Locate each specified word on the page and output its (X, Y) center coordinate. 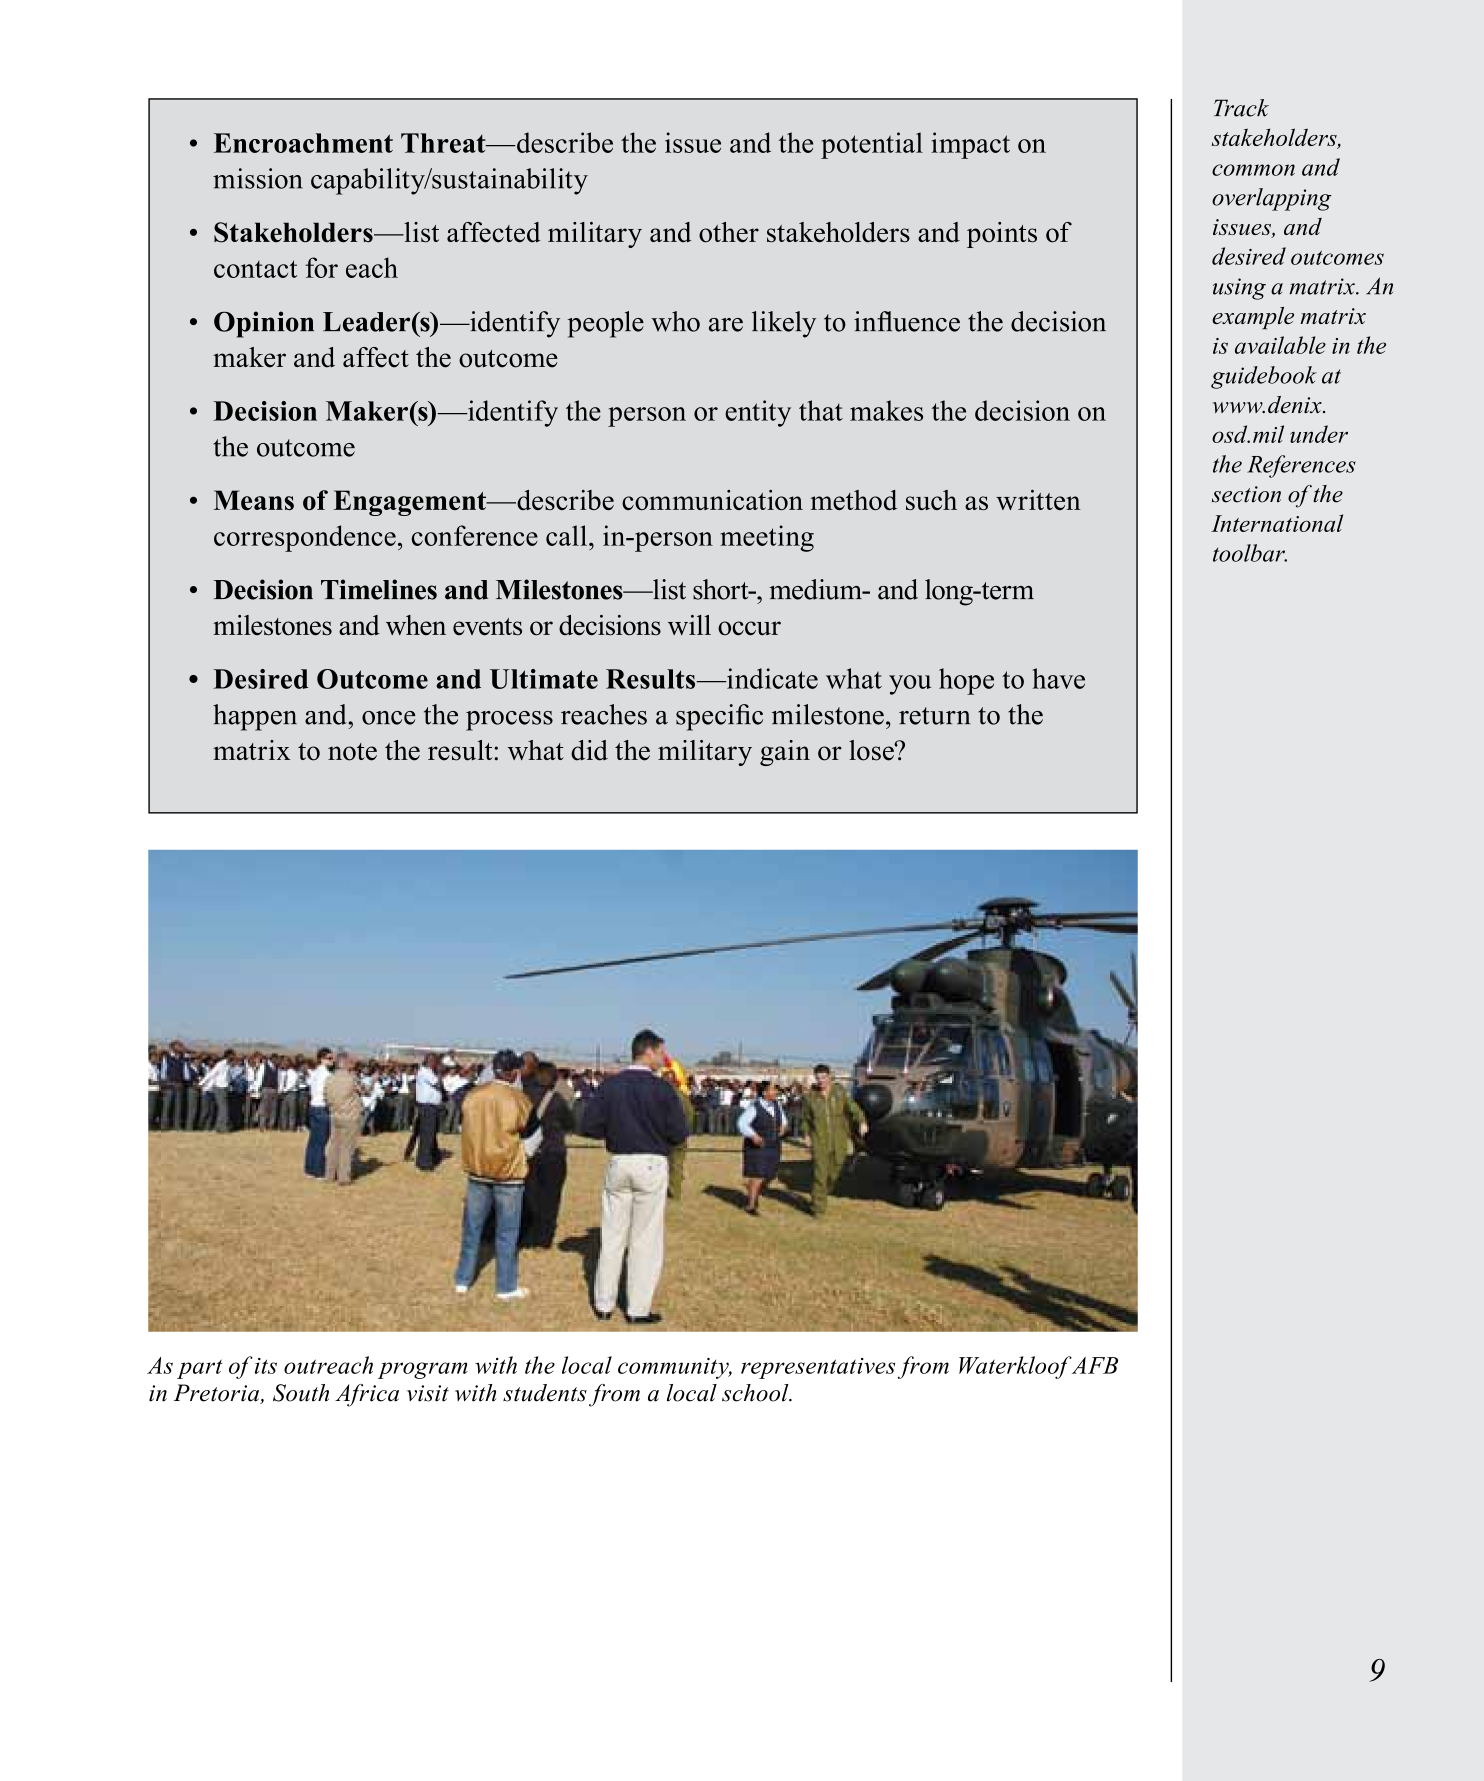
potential (872, 145)
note (352, 752)
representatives (818, 1368)
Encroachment (303, 143)
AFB (1093, 1365)
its (266, 1366)
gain (785, 753)
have (1058, 678)
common (1253, 170)
